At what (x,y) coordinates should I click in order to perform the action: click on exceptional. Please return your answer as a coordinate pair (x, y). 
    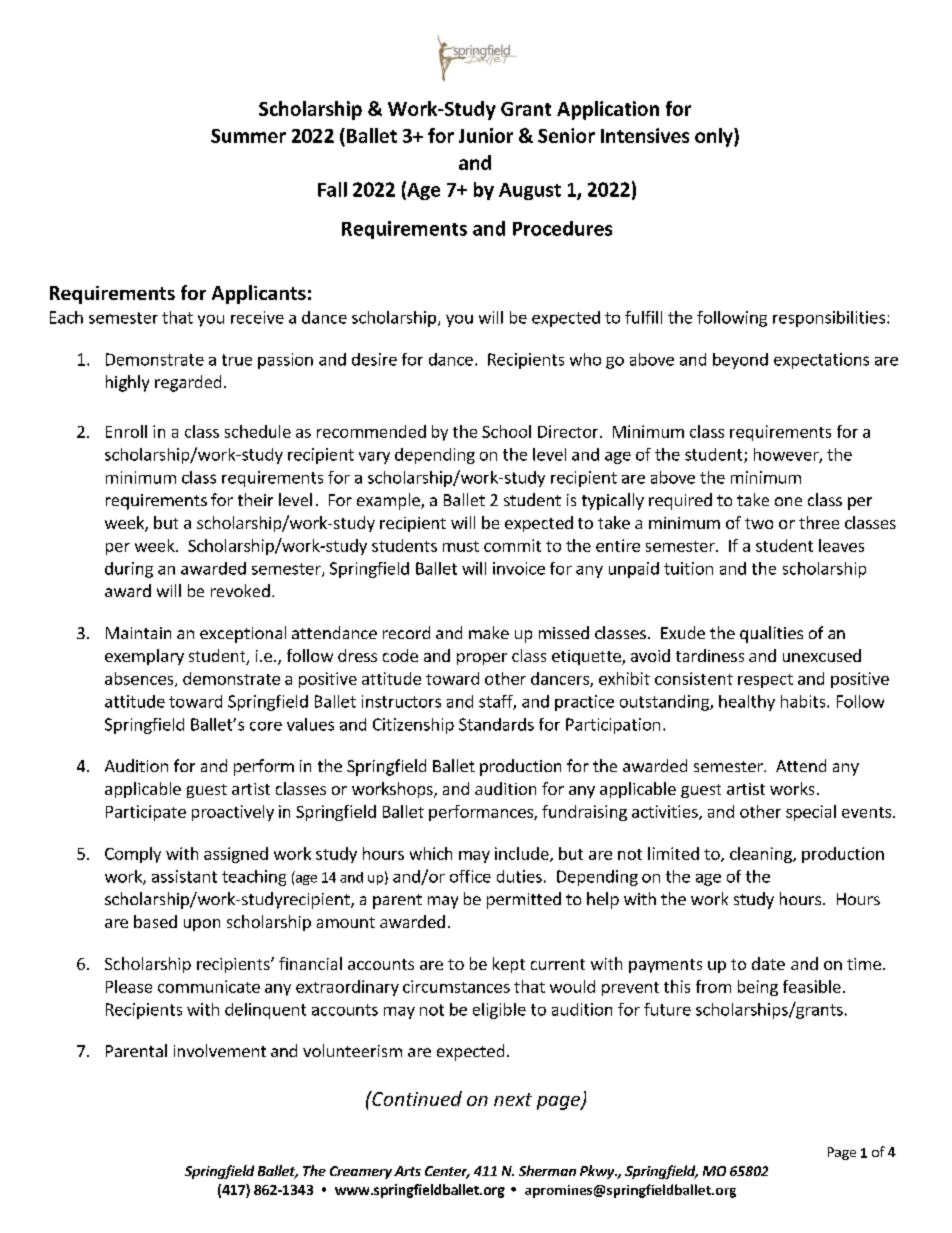
    Looking at the image, I should click on (243, 634).
